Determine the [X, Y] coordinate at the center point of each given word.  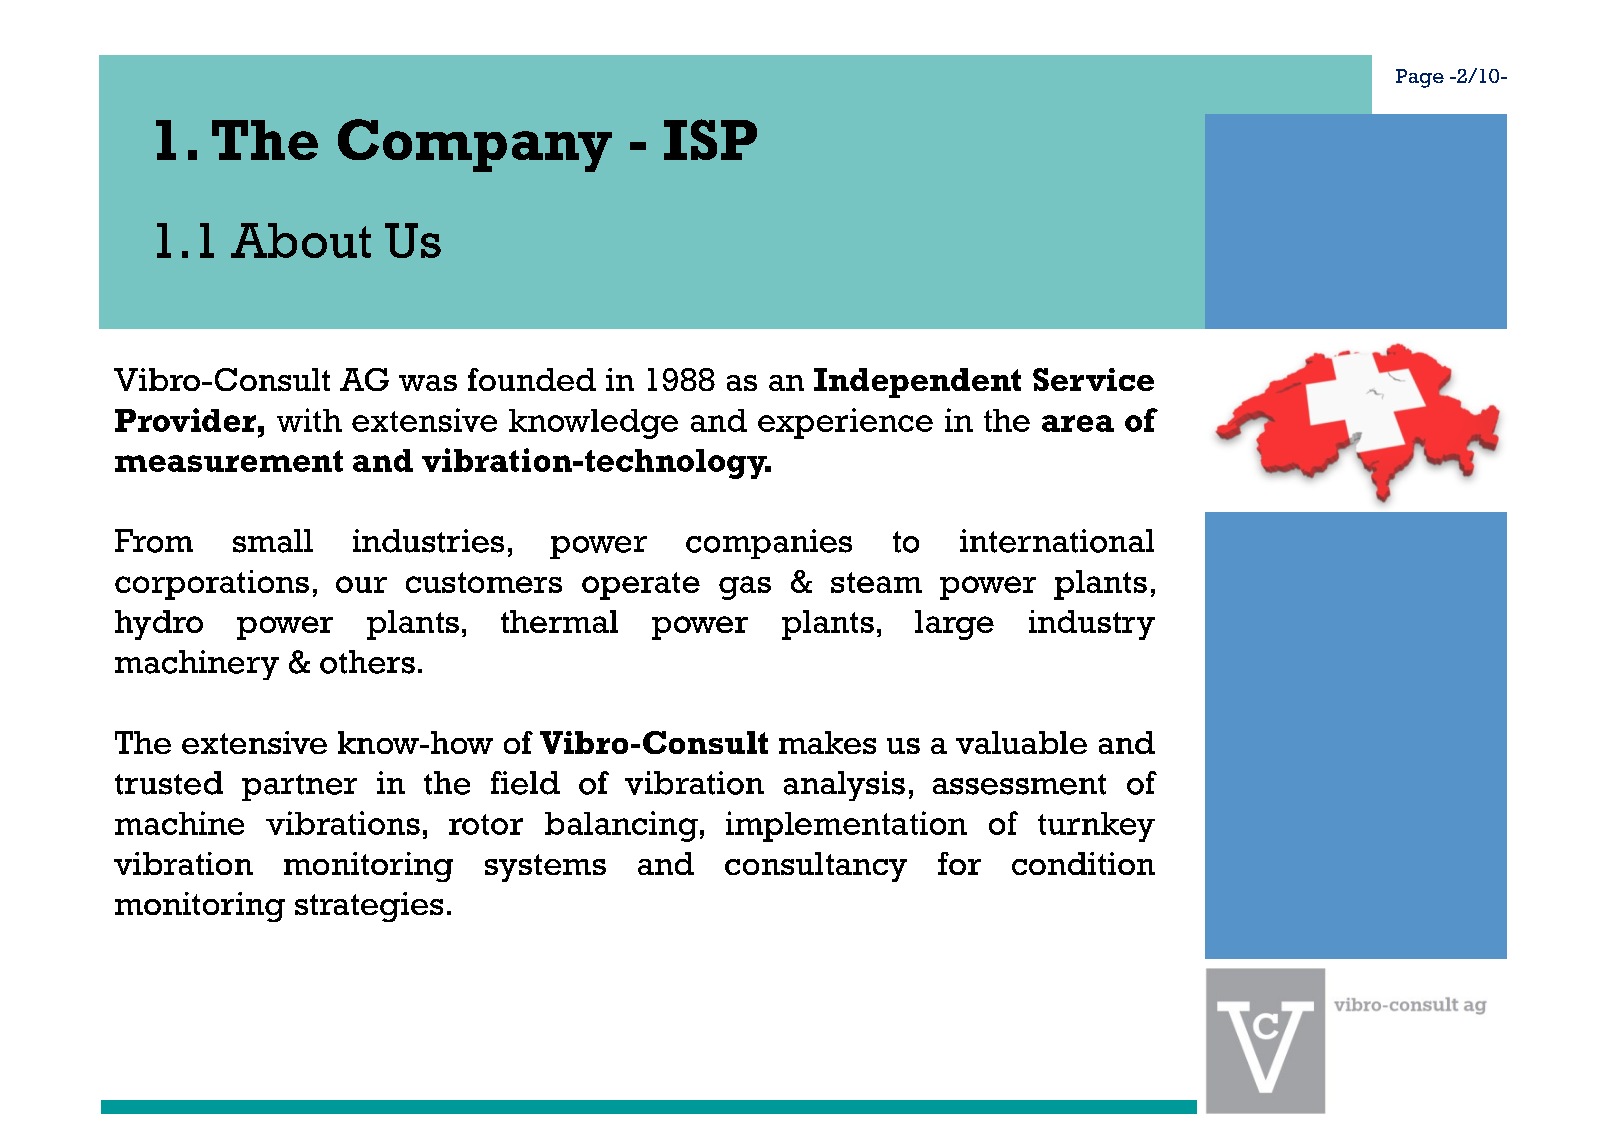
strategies [369, 907]
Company [475, 145]
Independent [917, 383]
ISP [710, 139]
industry [1092, 625]
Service [1093, 379]
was [428, 383]
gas [745, 588]
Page [1420, 78]
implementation [846, 826]
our [361, 584]
